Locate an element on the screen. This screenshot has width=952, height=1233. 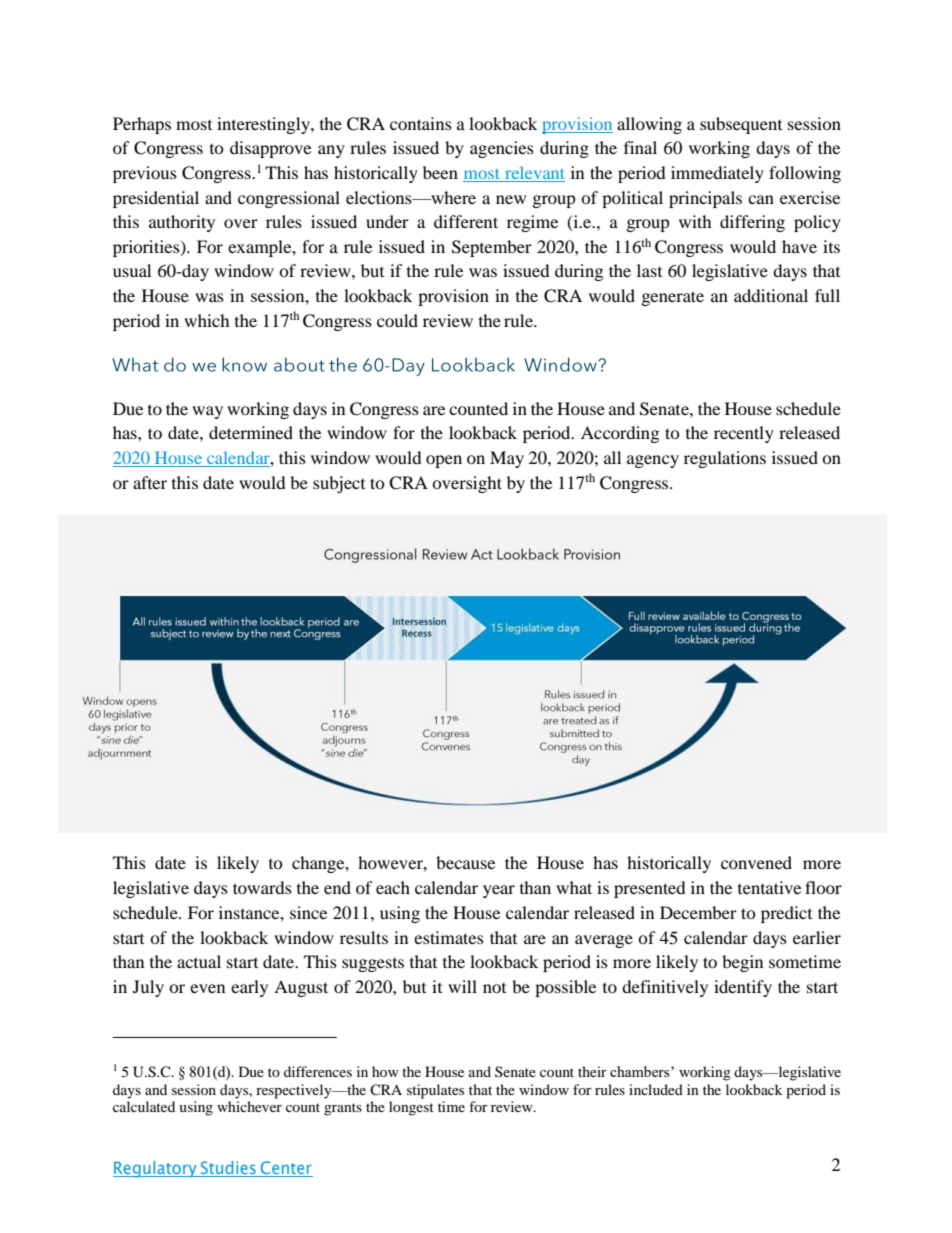
tentative is located at coordinates (769, 887).
